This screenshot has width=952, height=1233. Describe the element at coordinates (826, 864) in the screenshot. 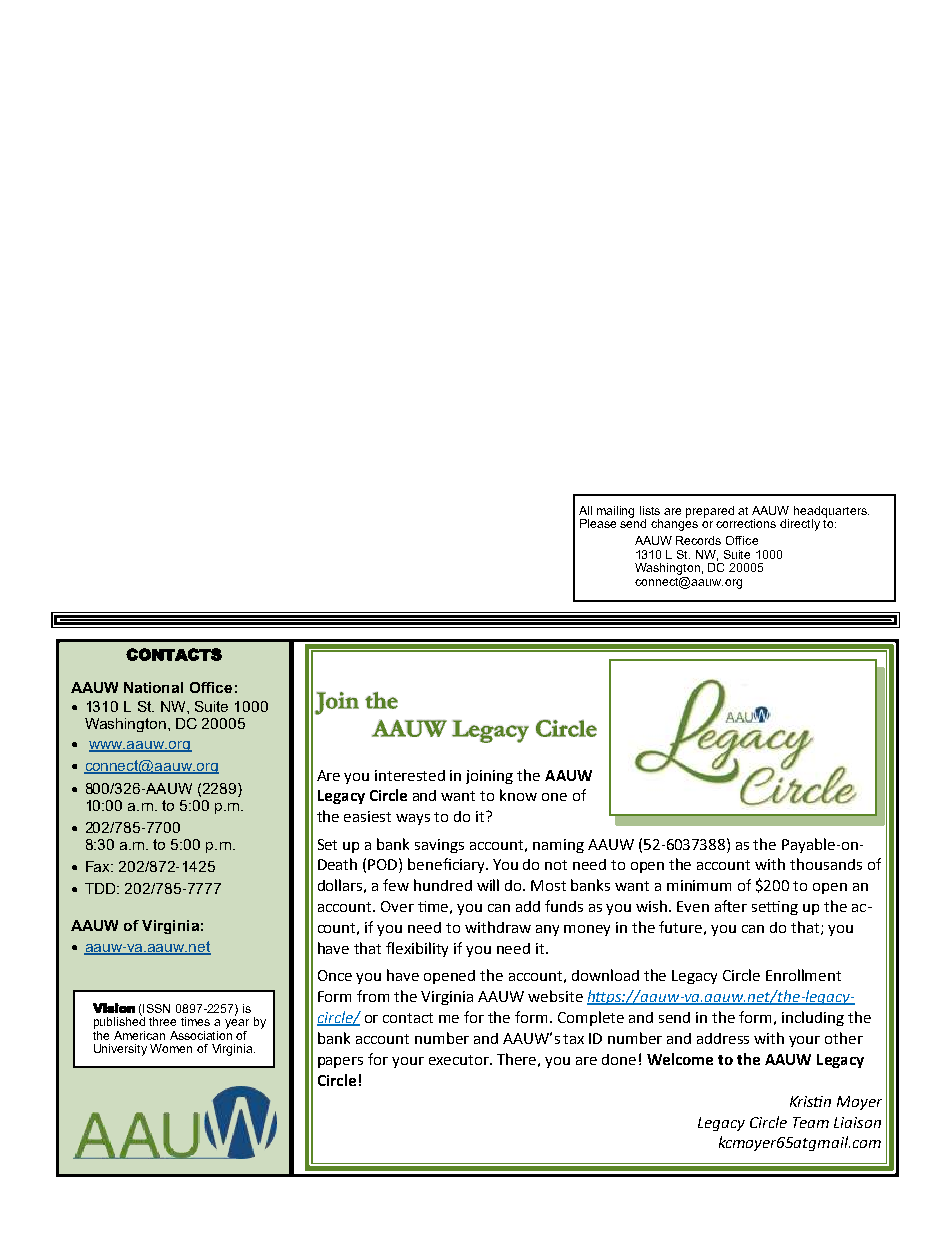

I see `thousands` at that location.
